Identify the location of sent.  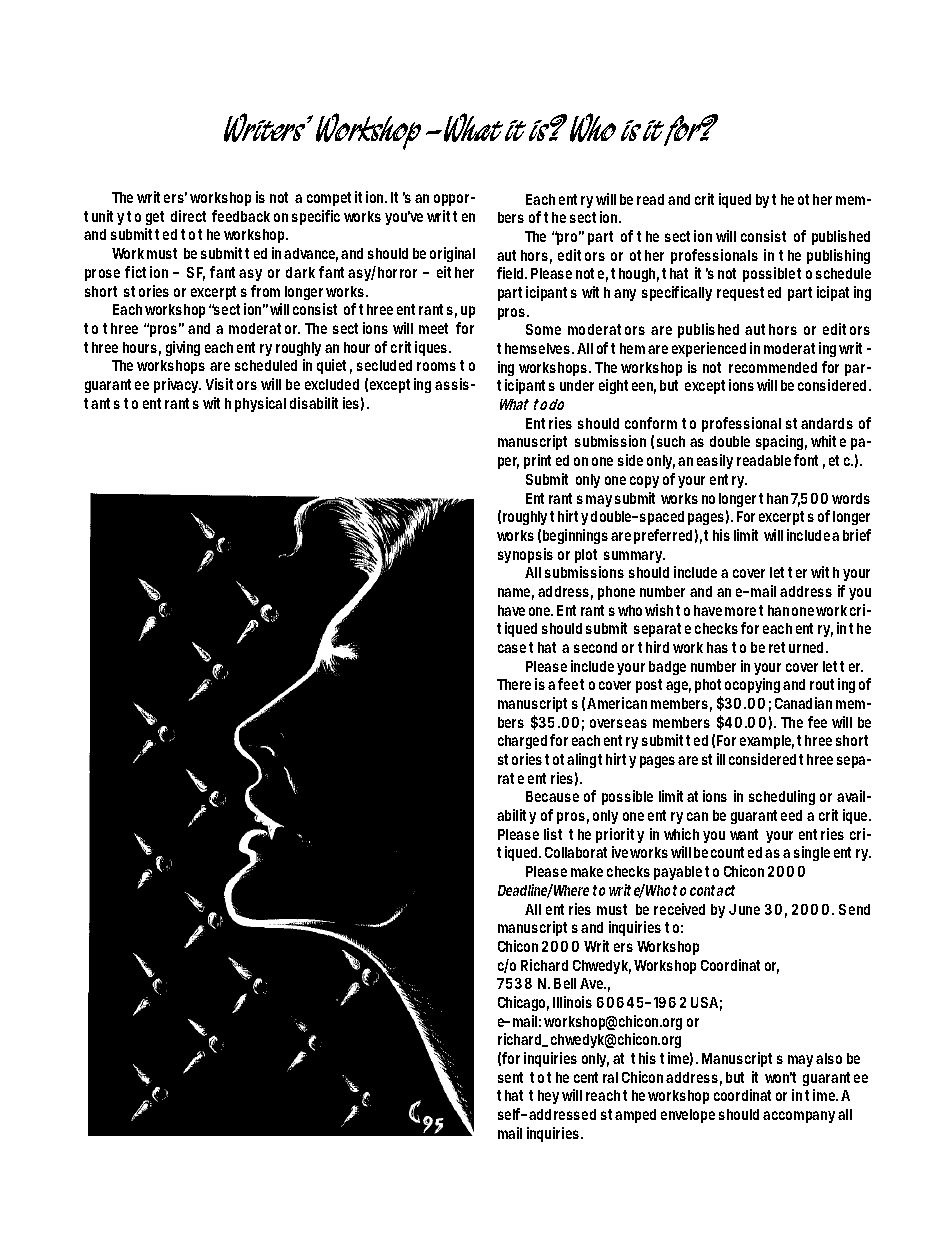
(510, 1077).
